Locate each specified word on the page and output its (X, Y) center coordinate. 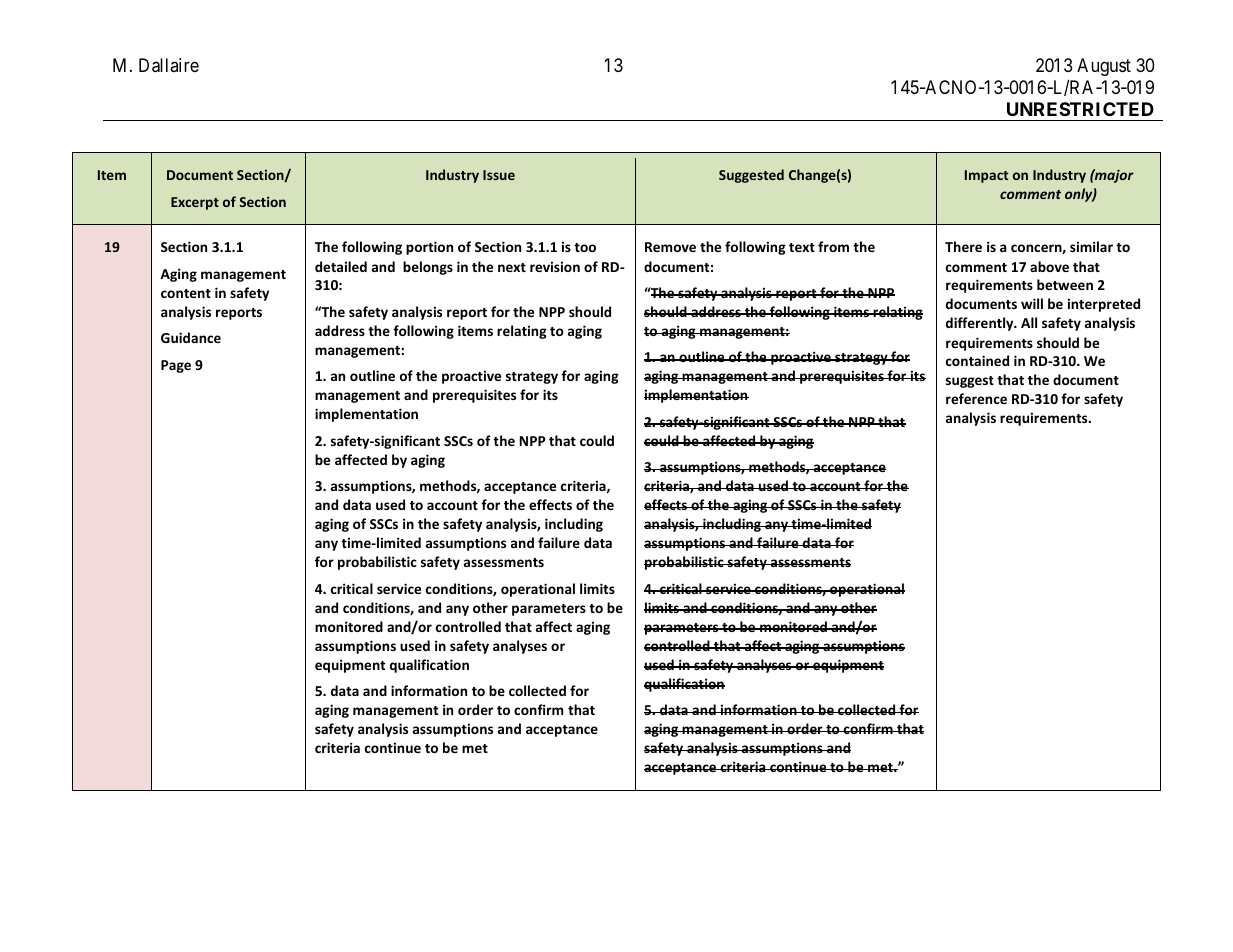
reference (976, 398)
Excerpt (195, 203)
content (186, 293)
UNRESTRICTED (1080, 109)
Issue (499, 175)
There (963, 246)
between (1065, 284)
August (1104, 67)
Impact (986, 176)
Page (176, 366)
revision (555, 266)
